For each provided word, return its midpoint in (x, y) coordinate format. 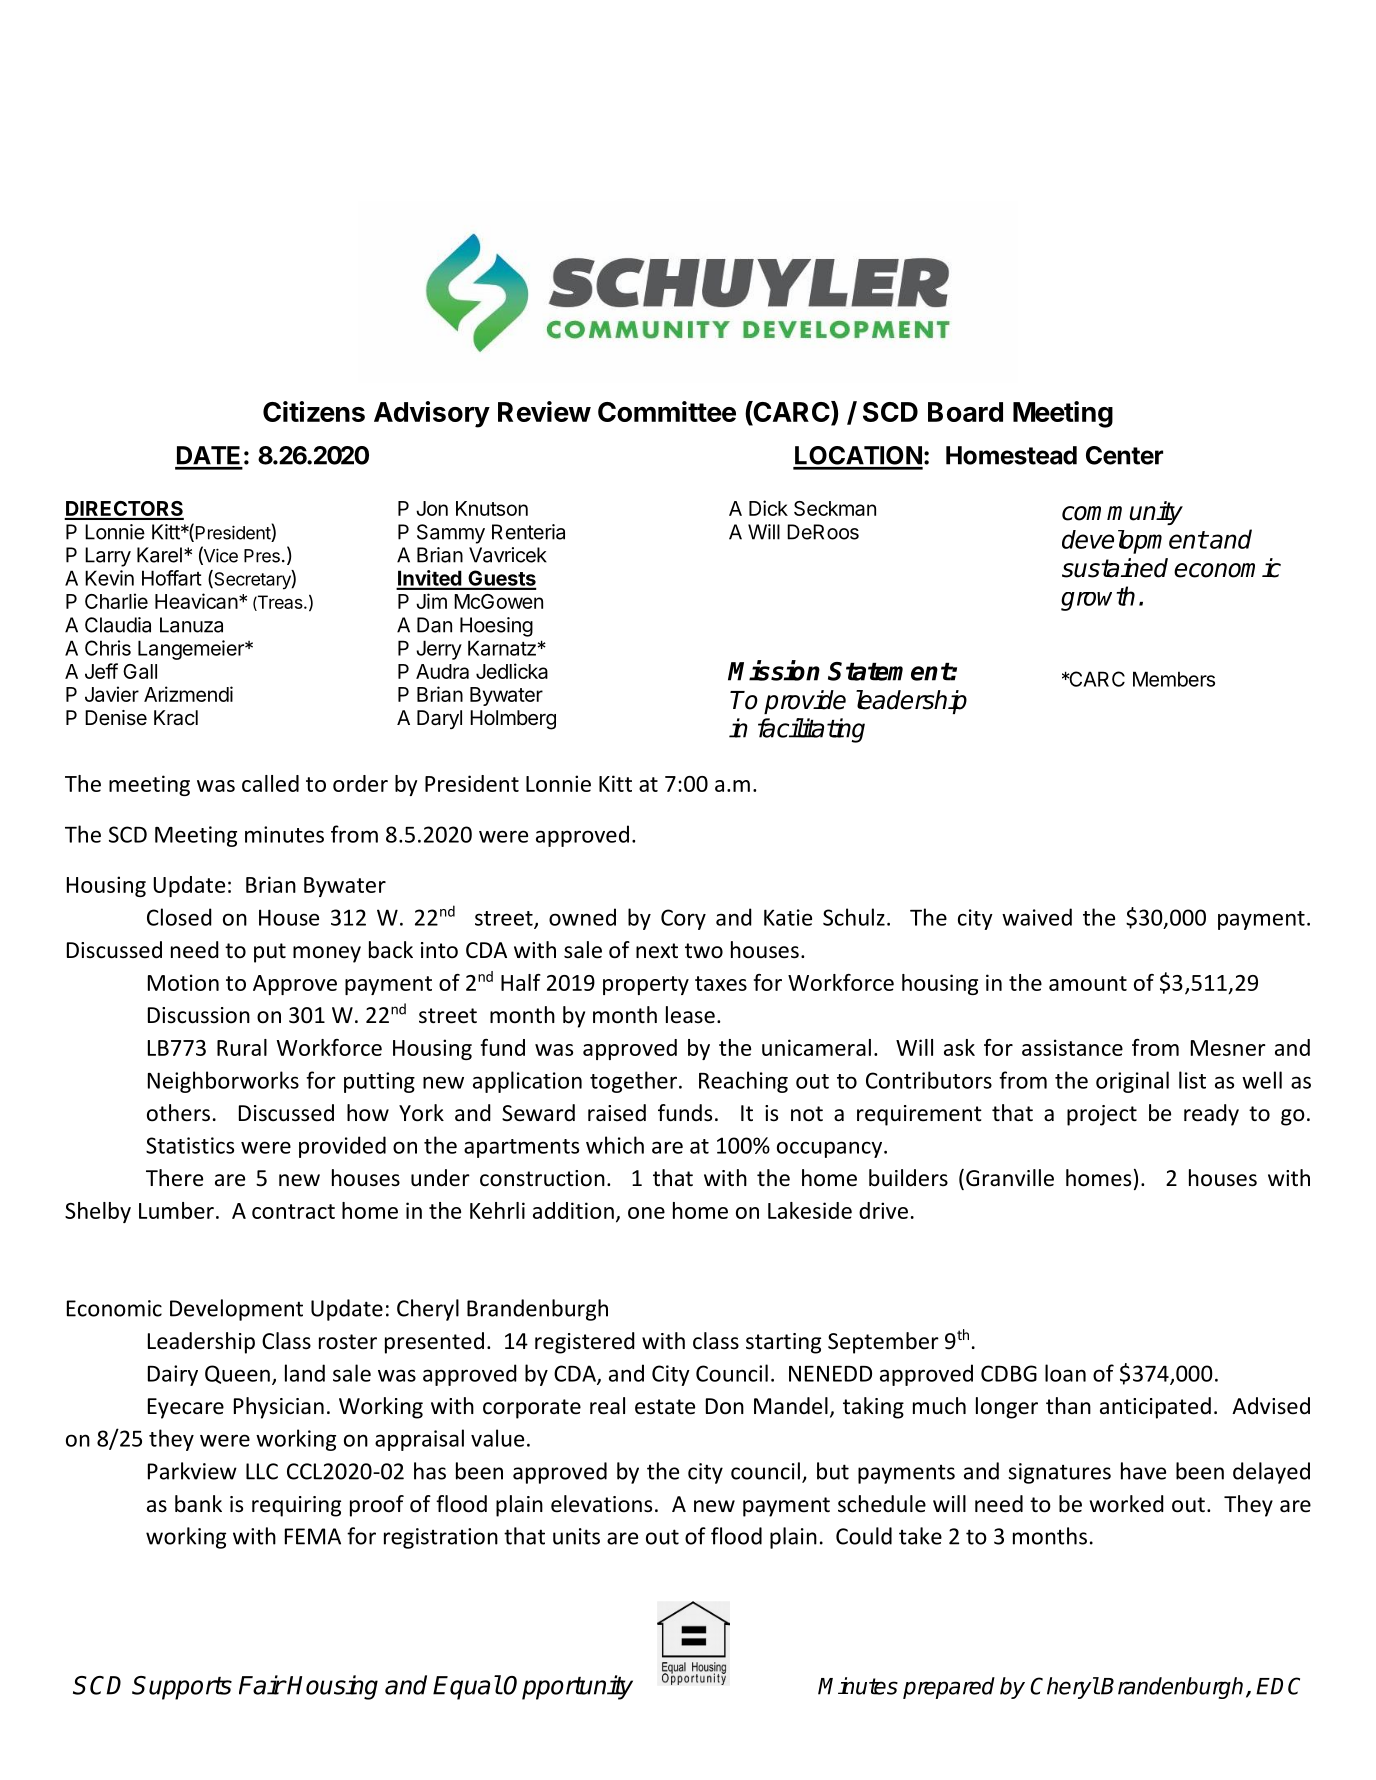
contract (293, 1211)
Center (1124, 455)
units (576, 1536)
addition (573, 1210)
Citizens (314, 411)
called (270, 783)
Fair (262, 1685)
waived (1037, 917)
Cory (683, 919)
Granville (1010, 1178)
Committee (667, 411)
